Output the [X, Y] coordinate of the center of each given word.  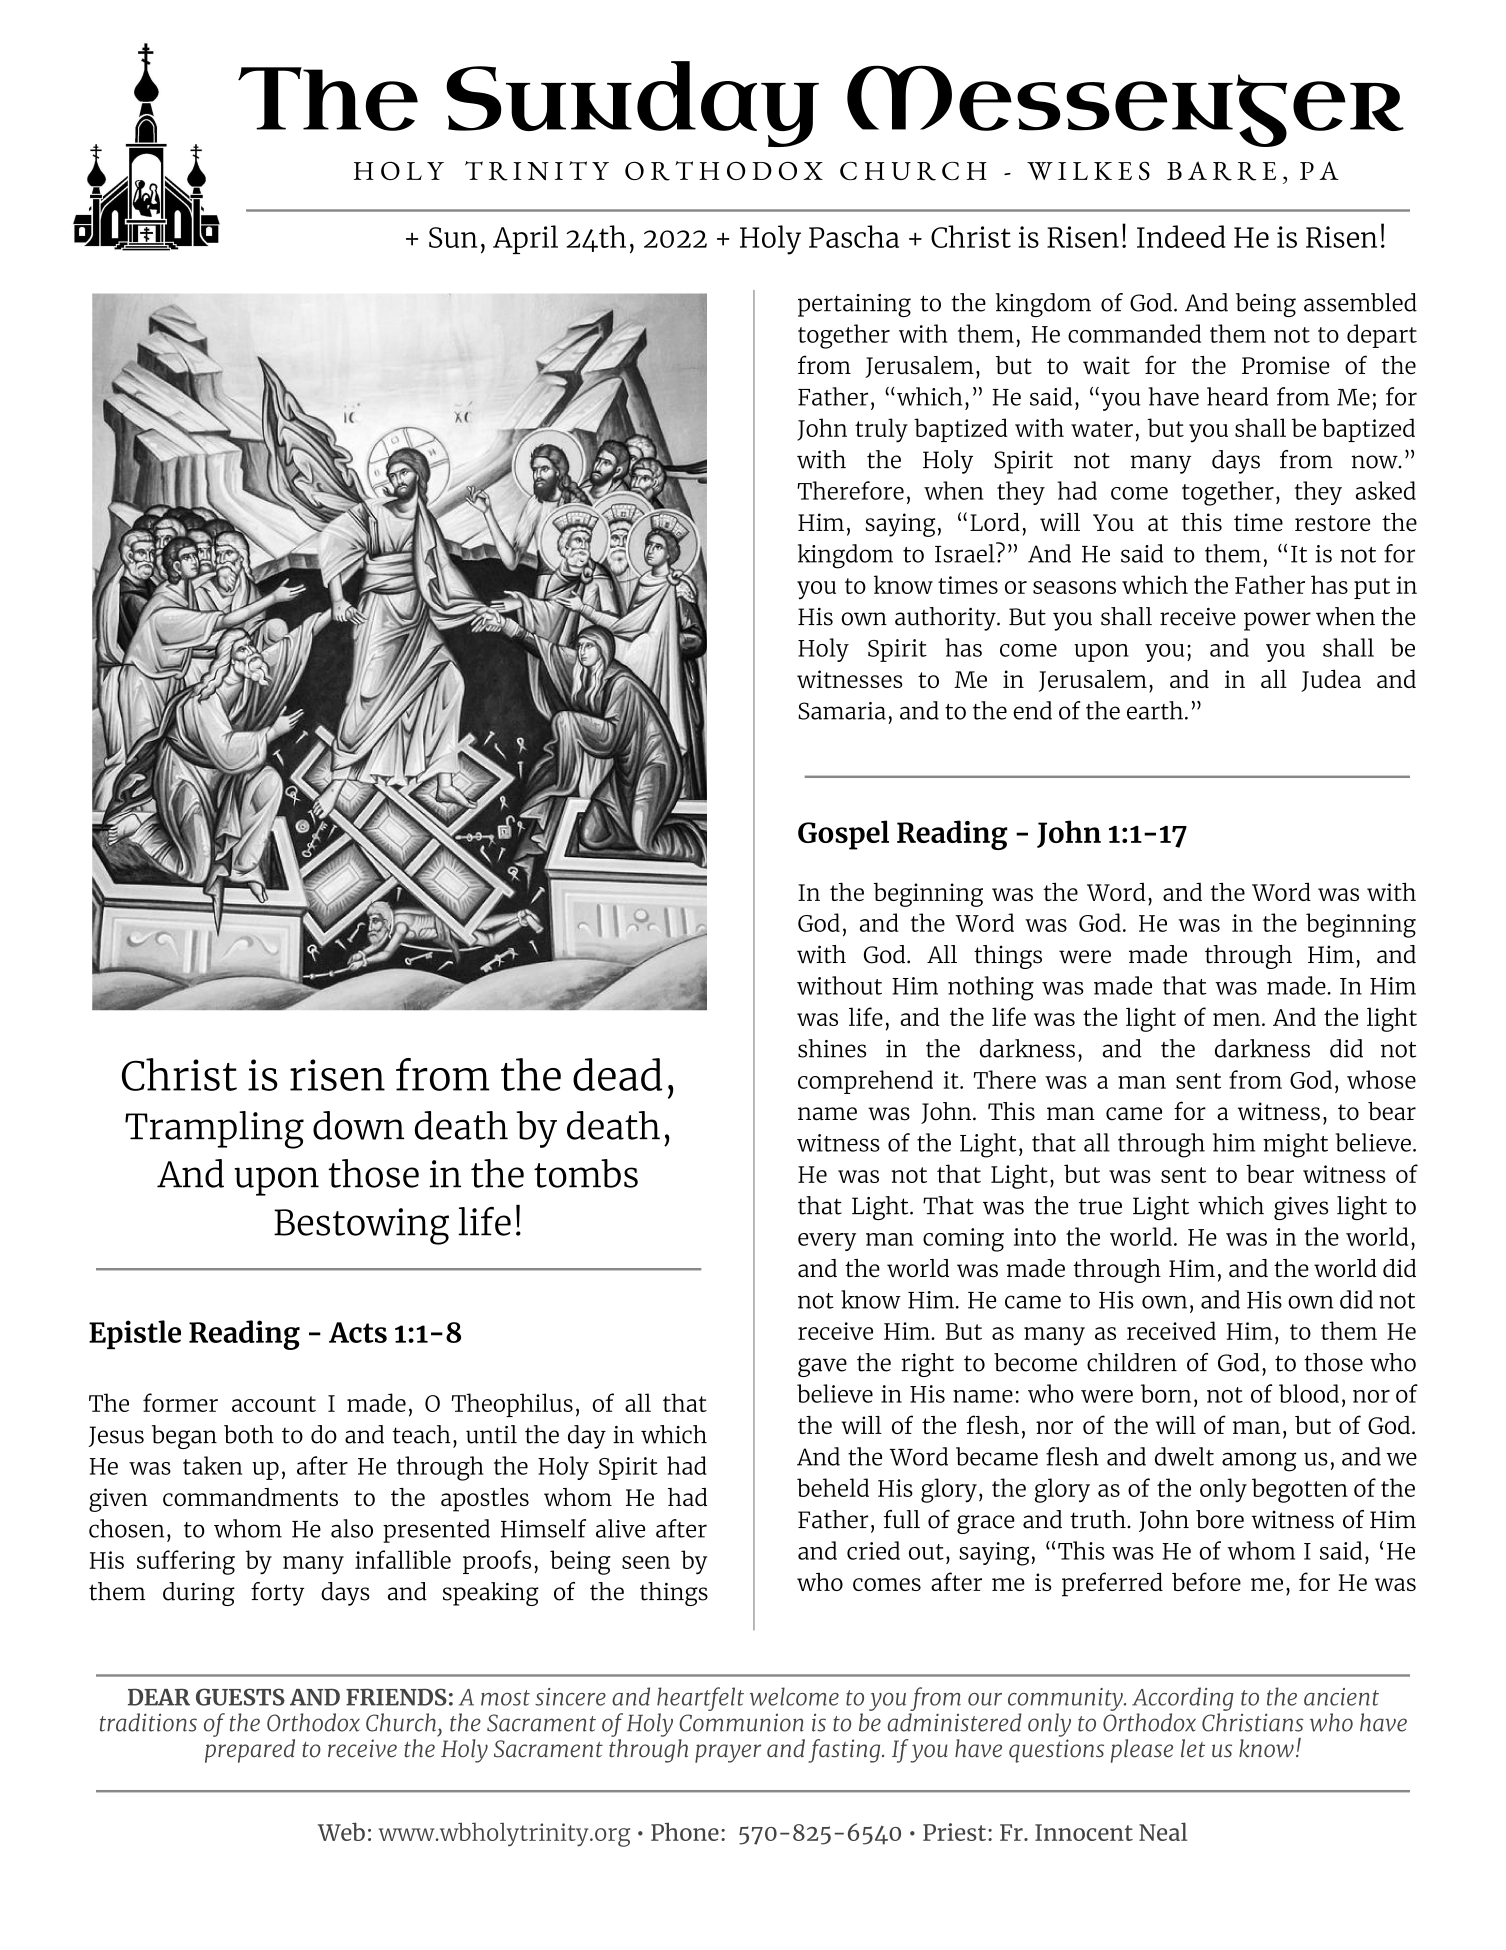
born [1166, 1393]
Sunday [632, 104]
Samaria [842, 711]
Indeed [1181, 236]
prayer [728, 1753]
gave [822, 1367]
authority [946, 619]
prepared [250, 1749]
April [525, 239]
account [274, 1404]
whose [1381, 1079]
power [1277, 621]
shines [832, 1048]
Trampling [214, 1130]
